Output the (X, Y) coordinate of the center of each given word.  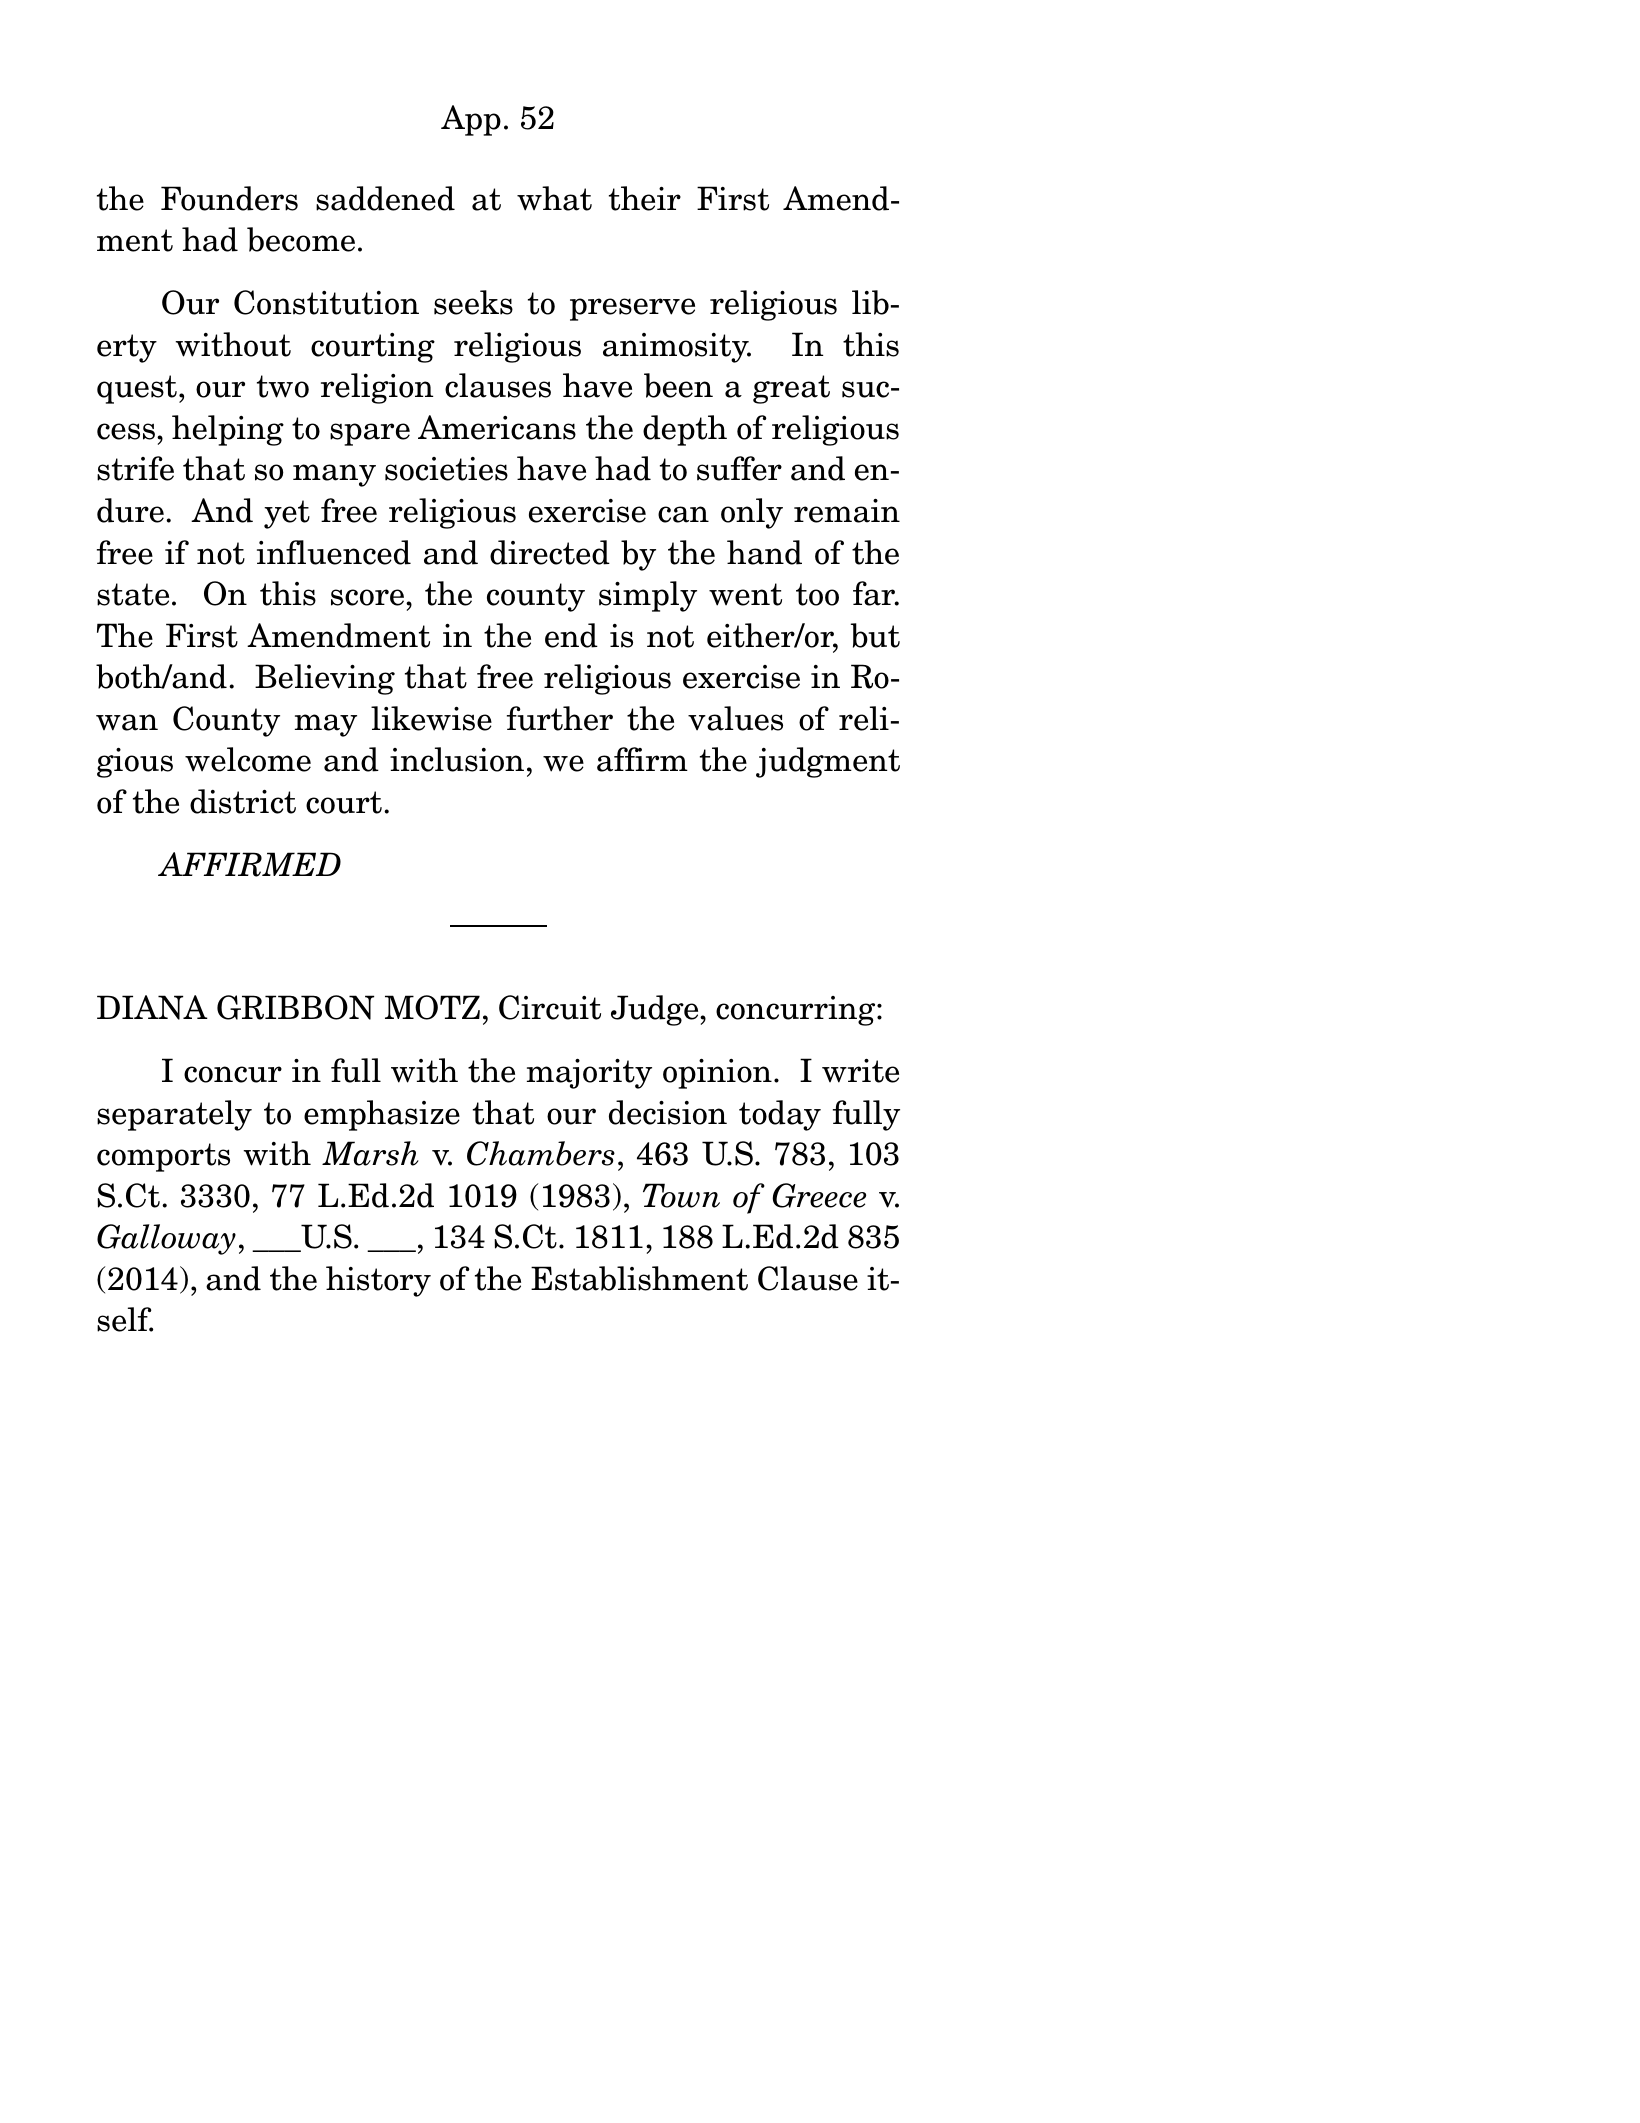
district (243, 801)
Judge (656, 1010)
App (471, 120)
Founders (229, 198)
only (752, 513)
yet (287, 514)
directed (550, 552)
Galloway (166, 1239)
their (645, 198)
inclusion (457, 759)
